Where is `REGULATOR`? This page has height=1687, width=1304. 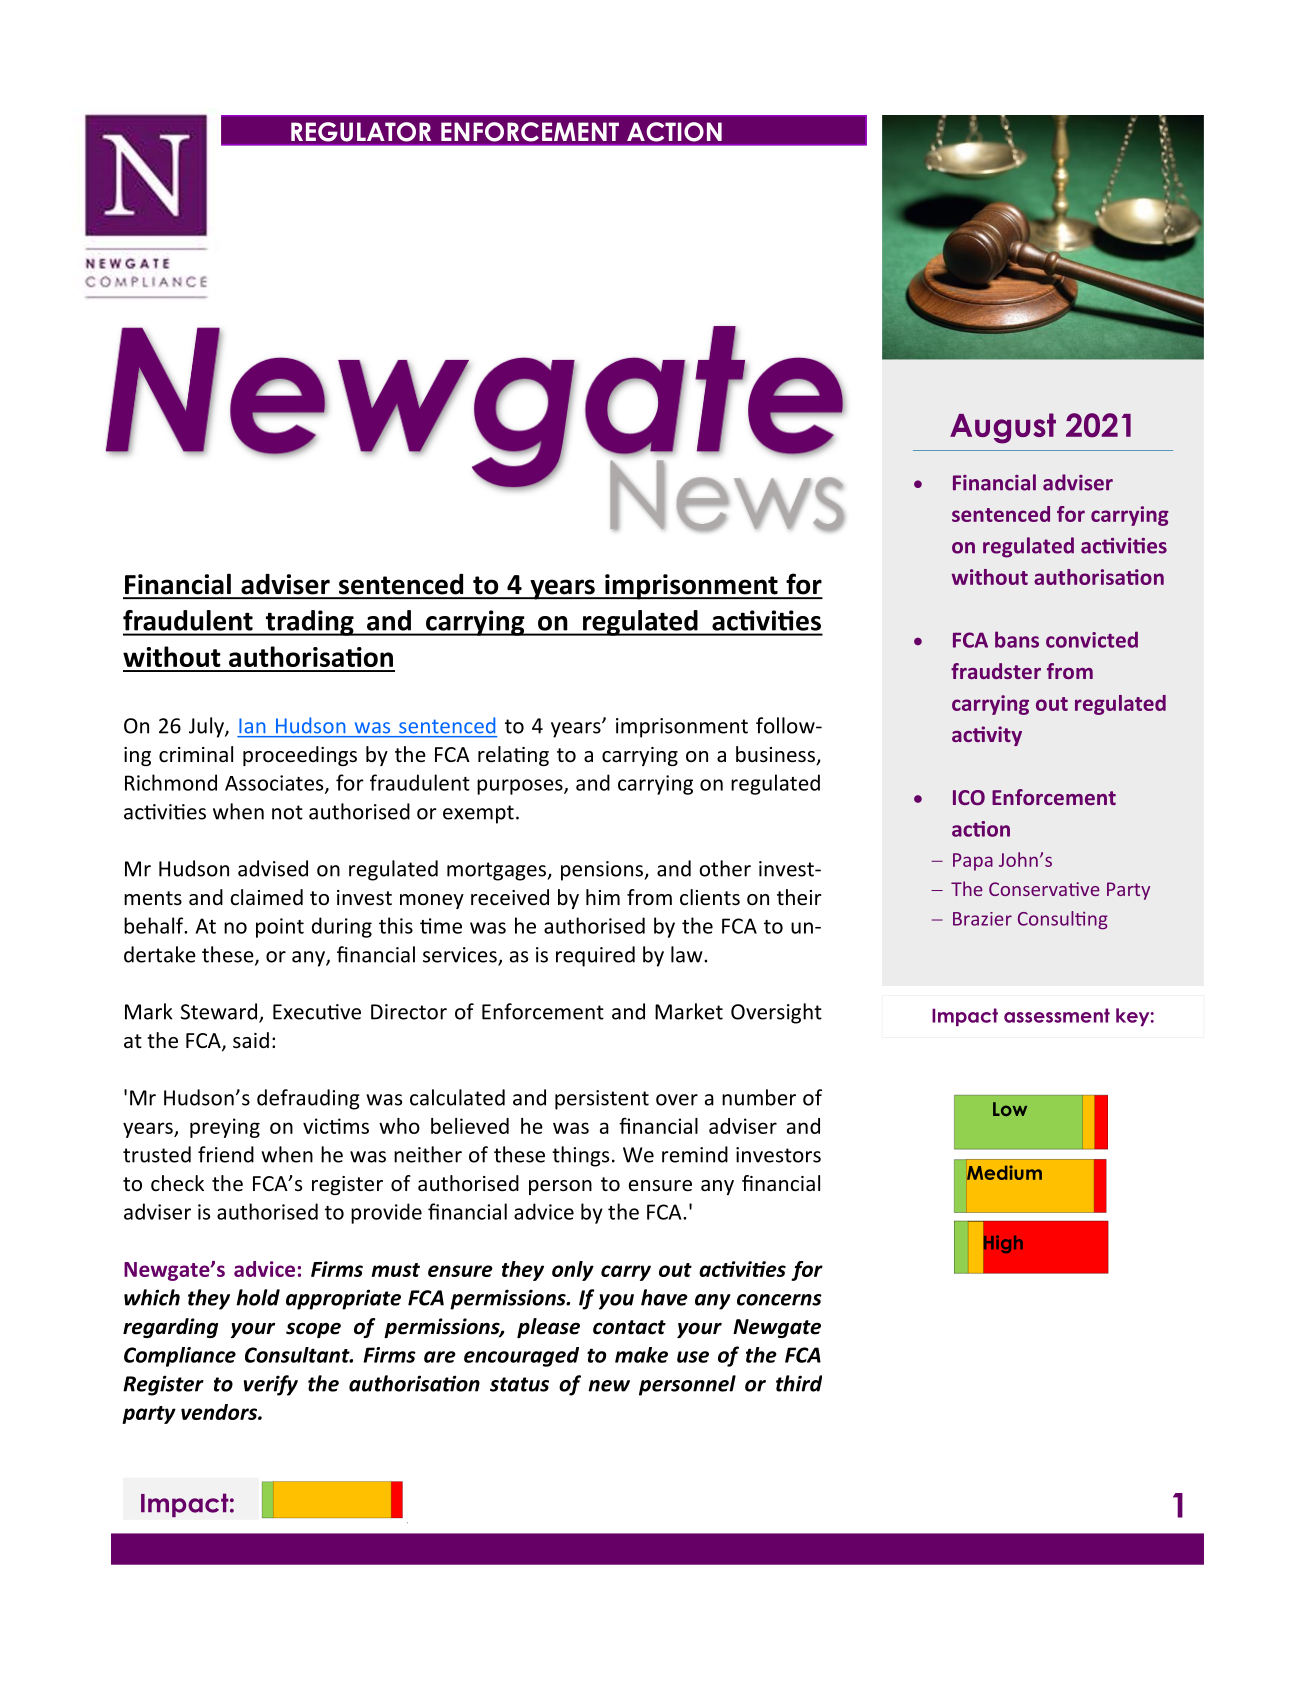 REGULATOR is located at coordinates (361, 132).
